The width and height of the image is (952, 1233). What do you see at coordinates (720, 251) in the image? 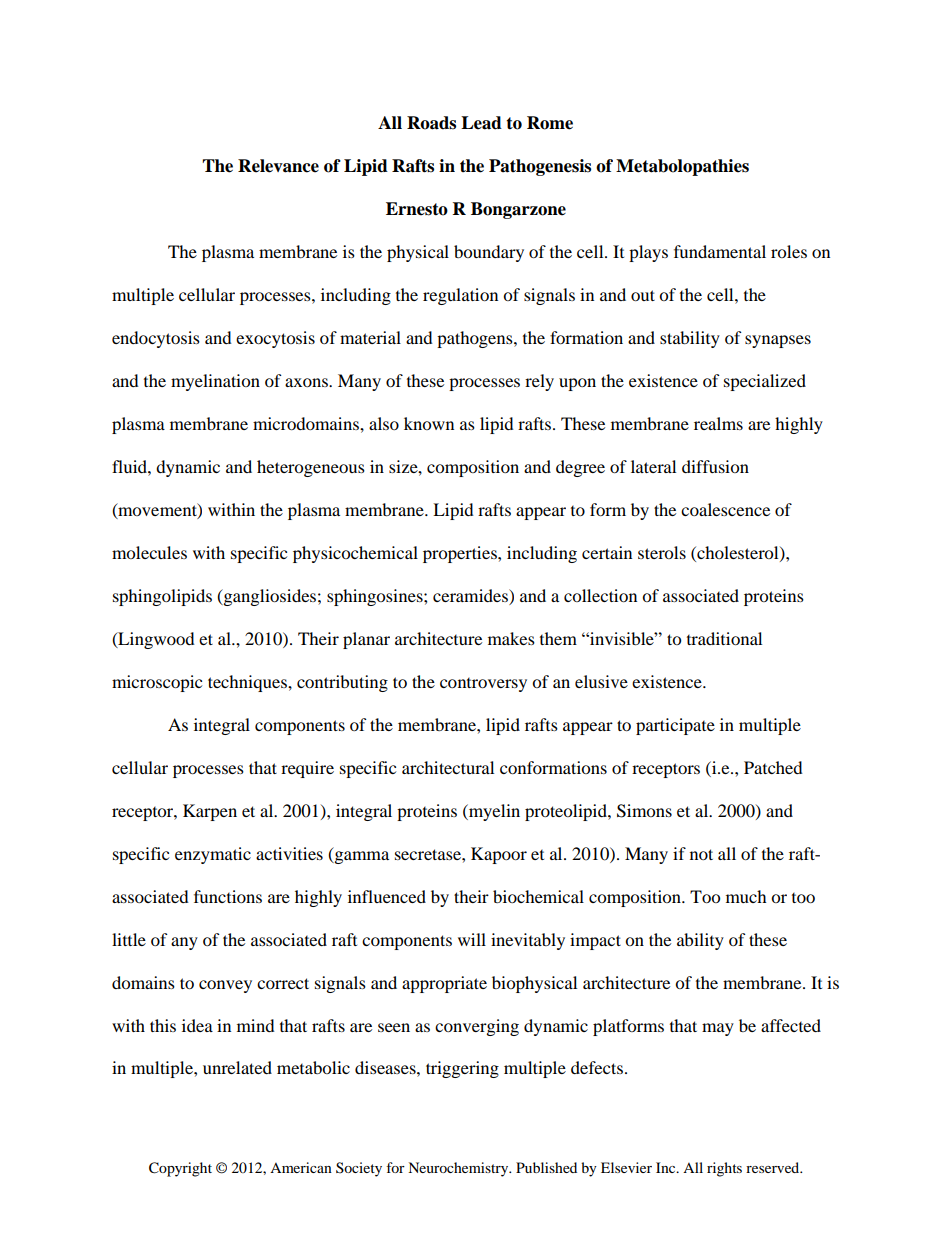
I see `fundamental` at bounding box center [720, 251].
